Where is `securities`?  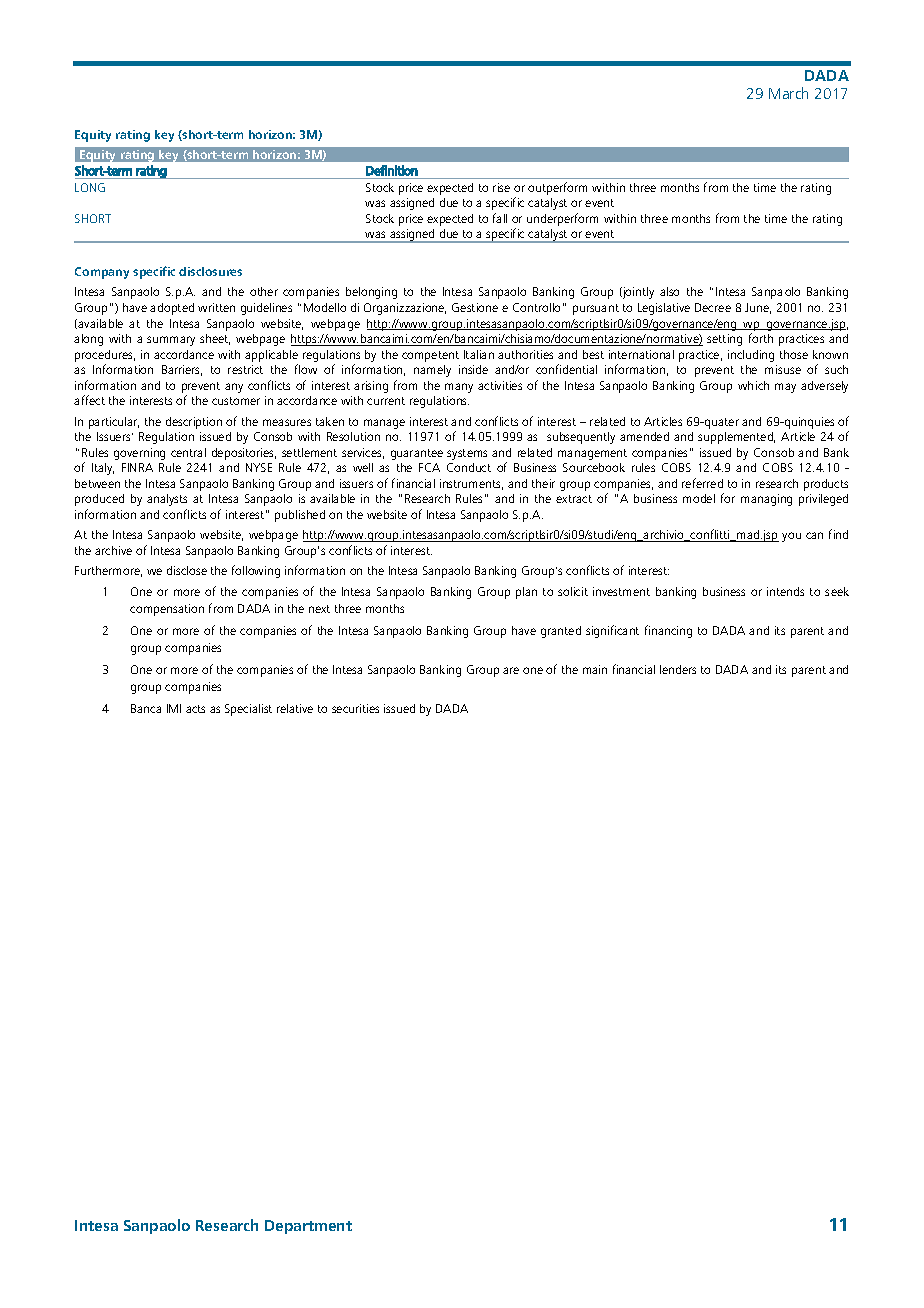 securities is located at coordinates (355, 708).
